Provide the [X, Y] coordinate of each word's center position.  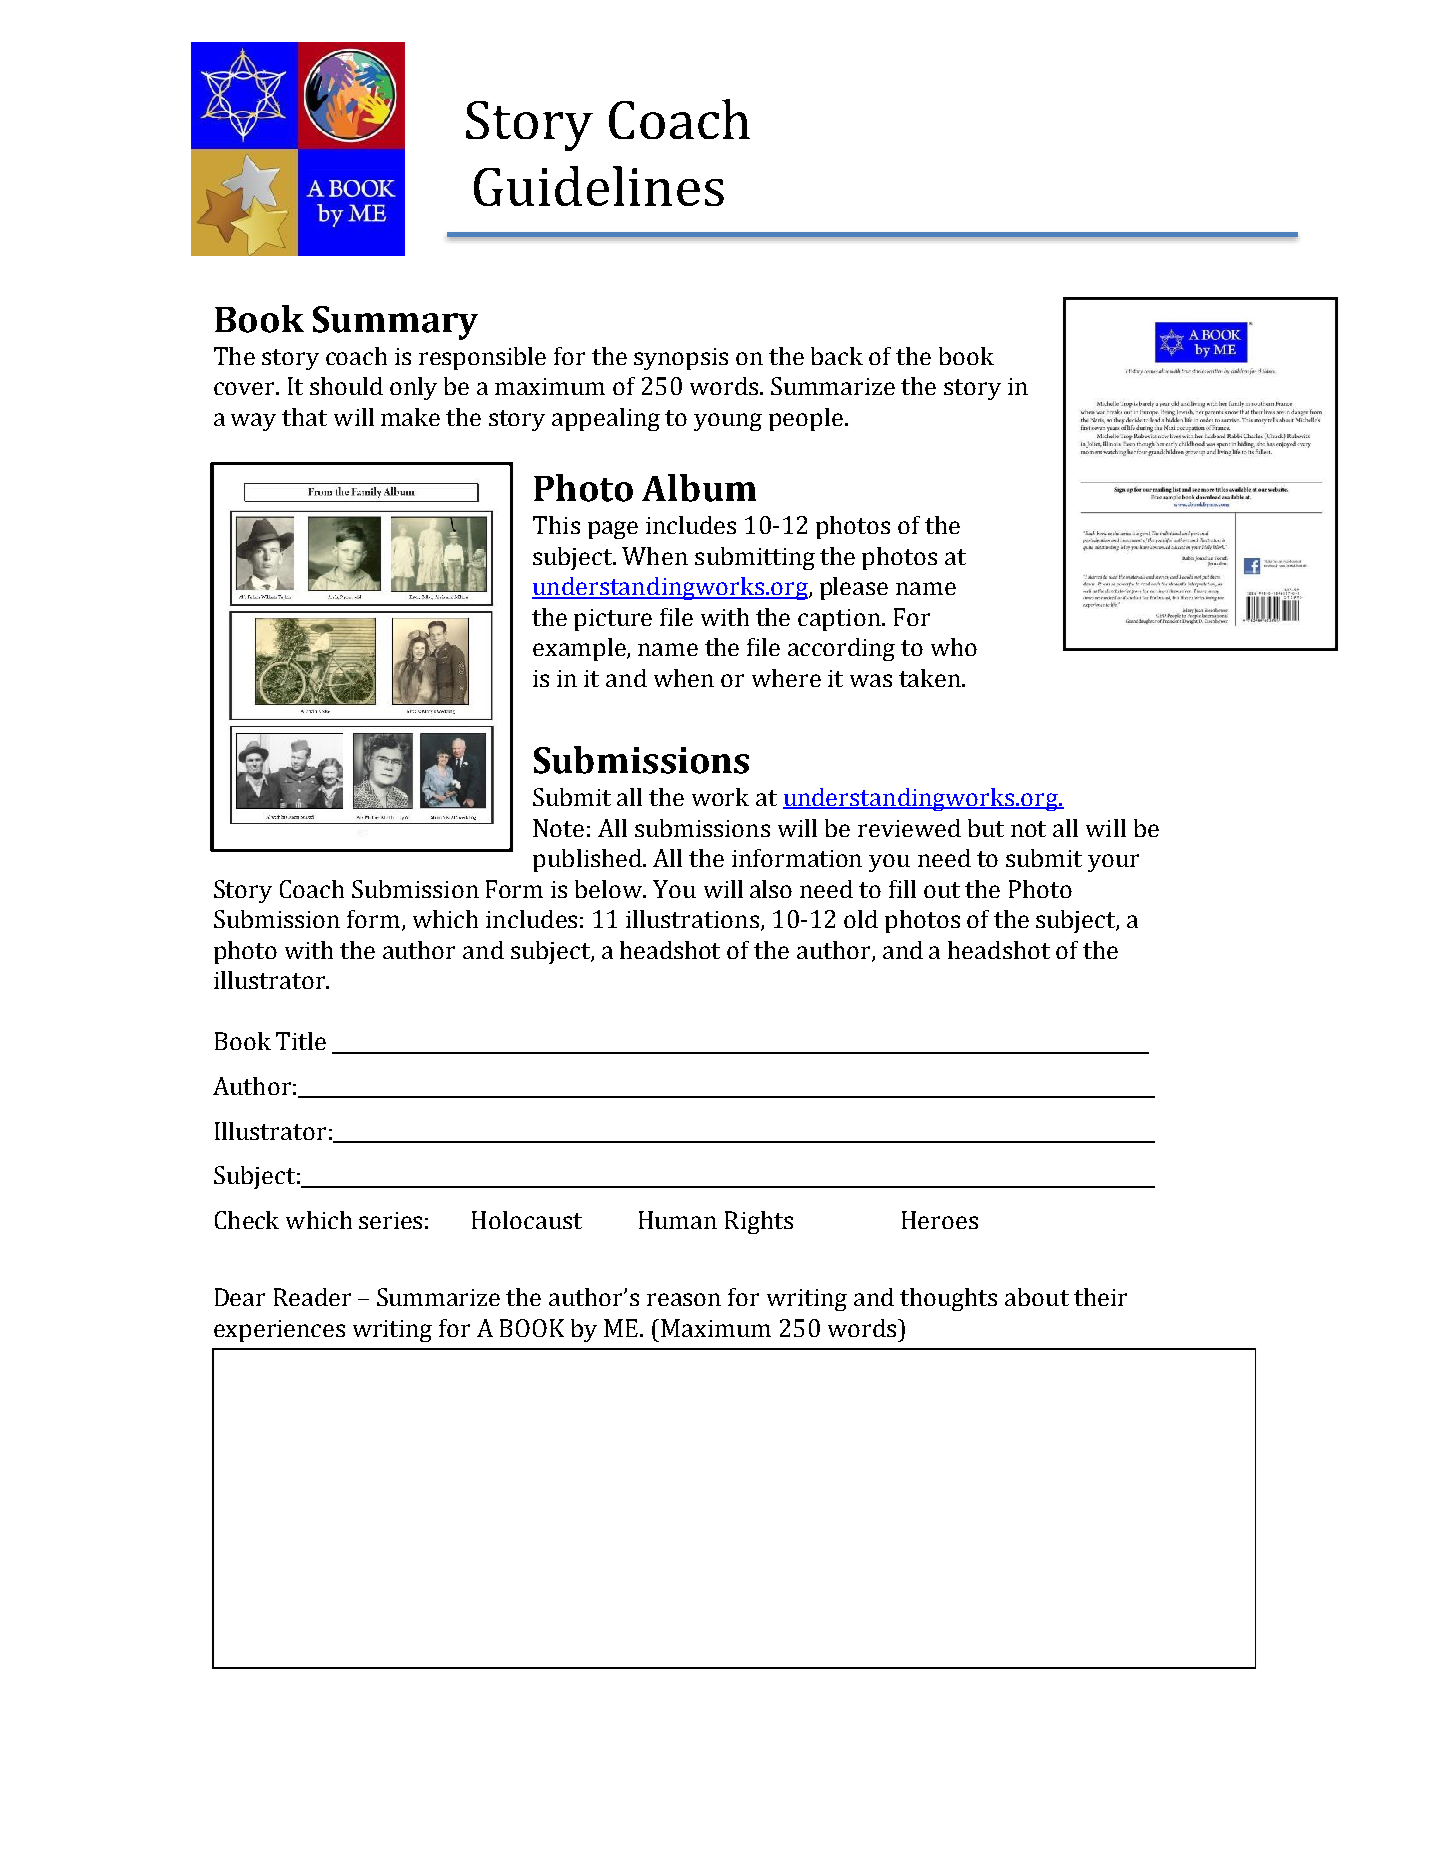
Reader [312, 1297]
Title [301, 1041]
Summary [395, 323]
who [954, 647]
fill [902, 889]
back [837, 356]
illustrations [692, 919]
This [556, 525]
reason [684, 1299]
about [1037, 1297]
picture [613, 620]
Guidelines [599, 186]
